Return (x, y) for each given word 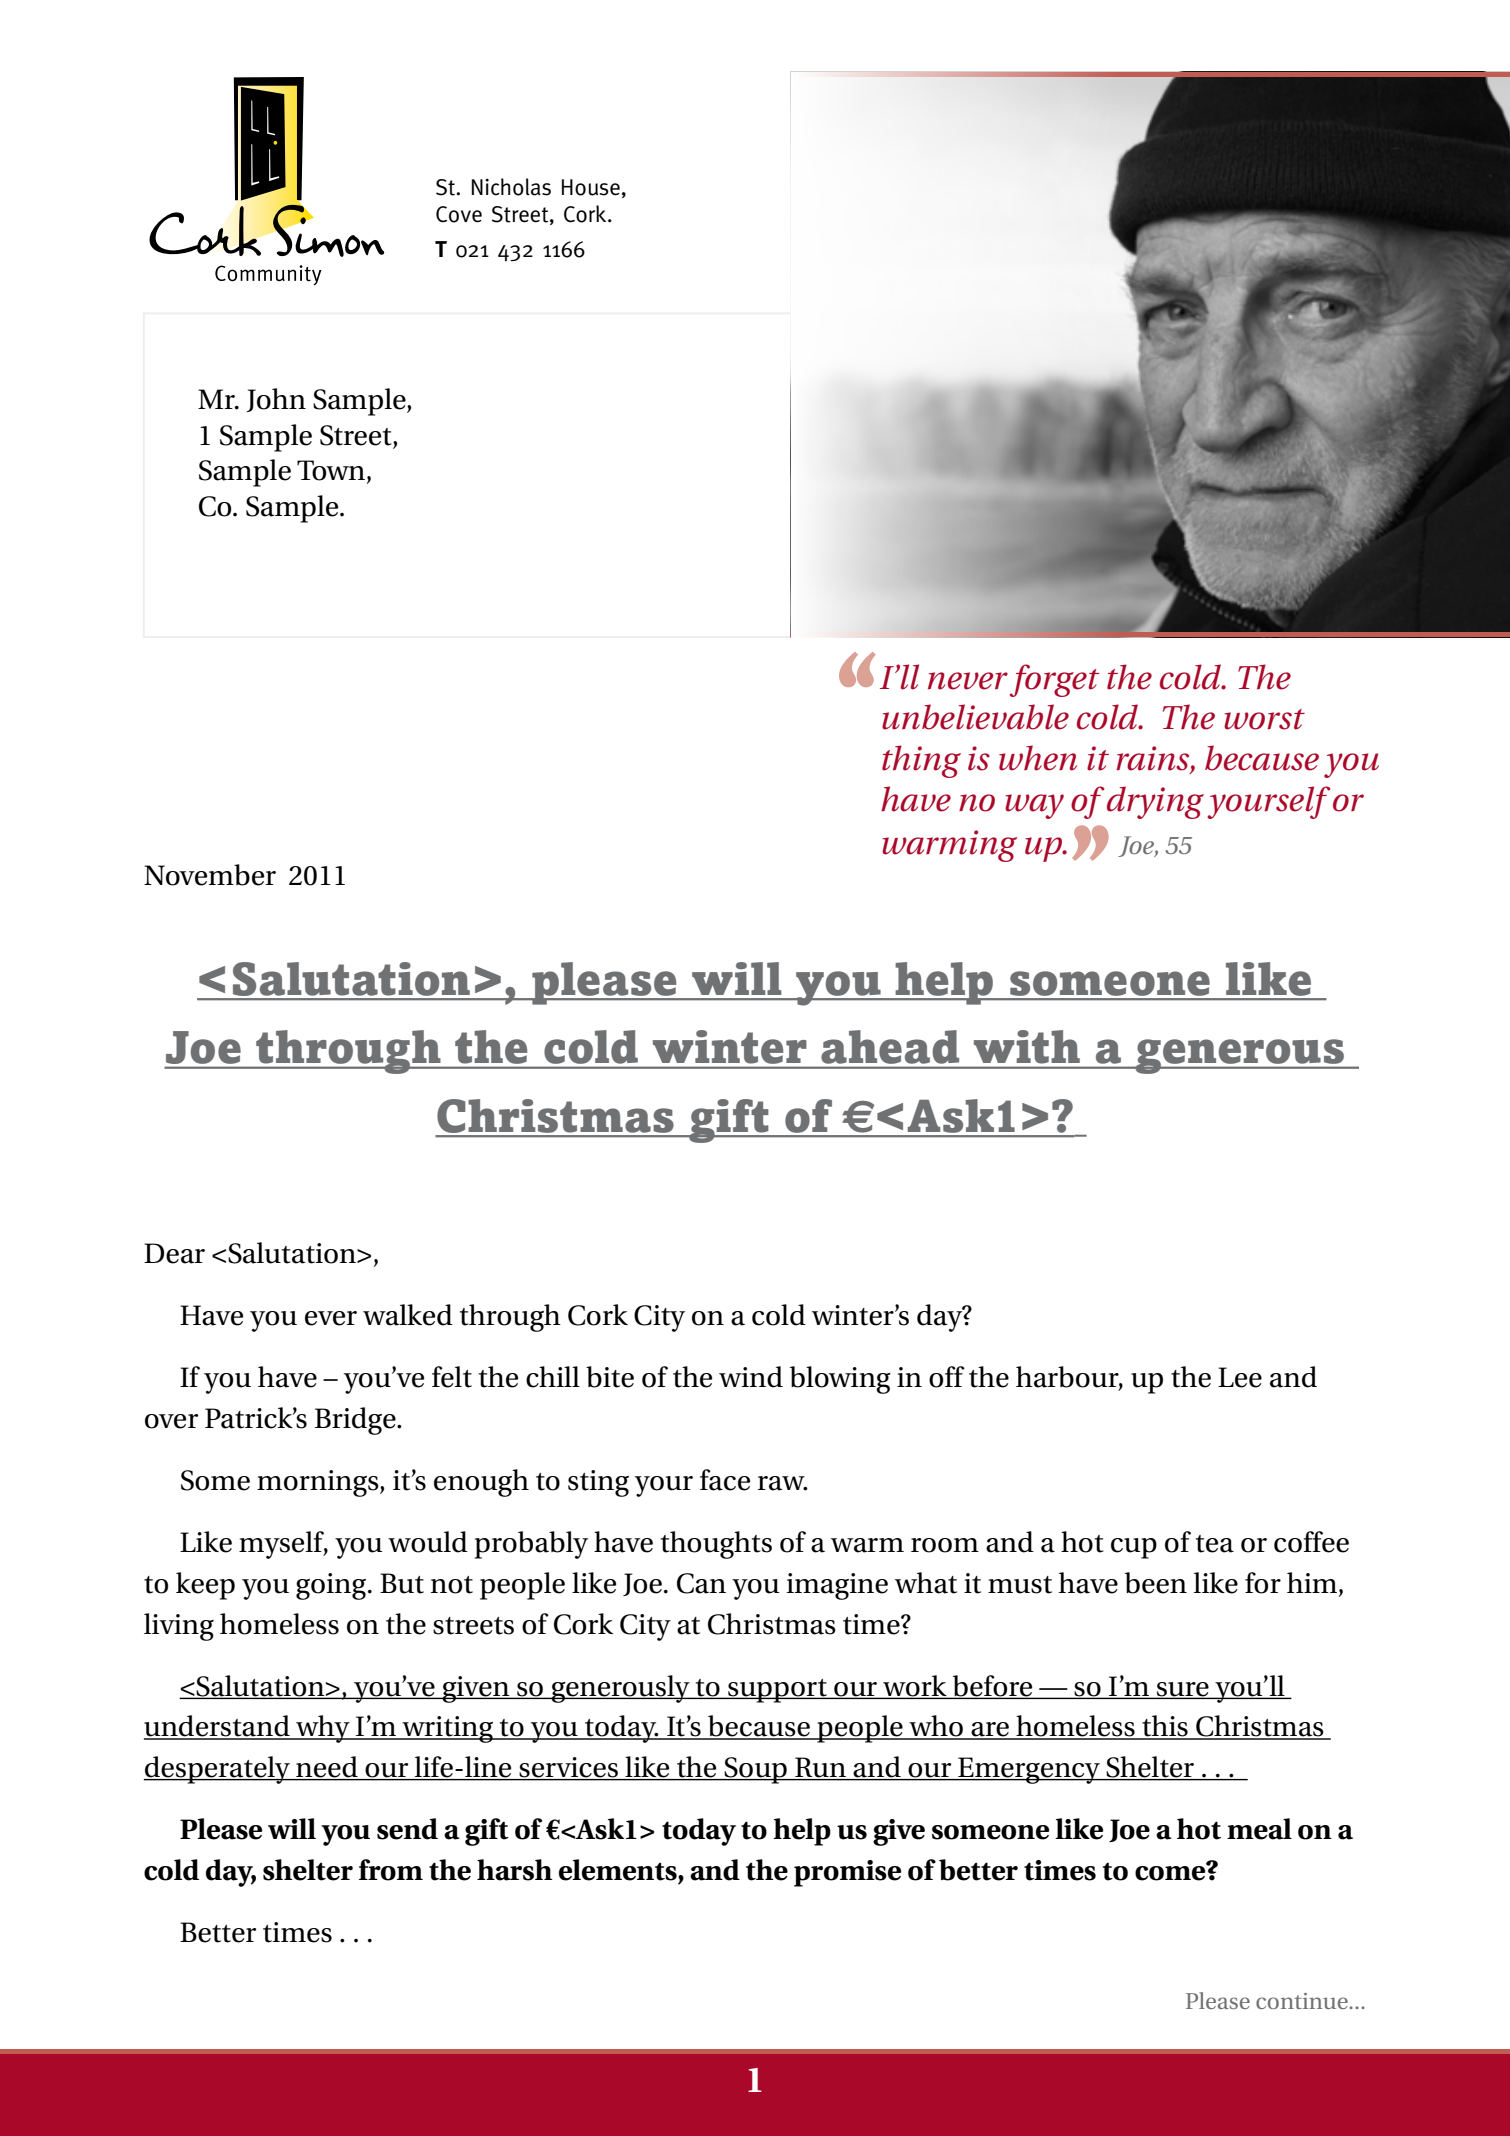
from (391, 1870)
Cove (459, 214)
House (591, 187)
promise (848, 1873)
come (1171, 1872)
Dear (174, 1253)
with (1027, 1046)
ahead (890, 1047)
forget (1054, 680)
